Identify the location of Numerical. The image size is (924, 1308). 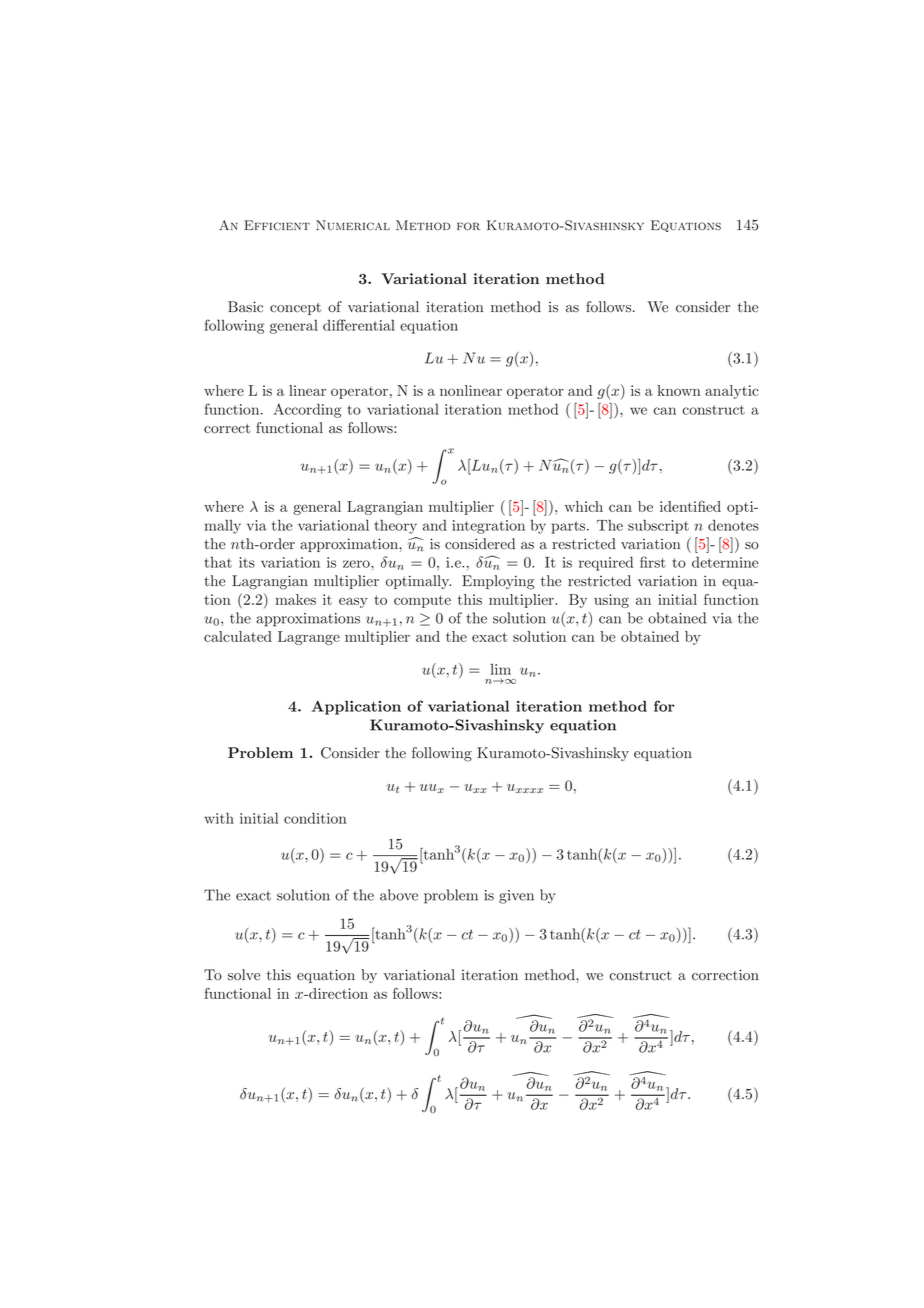
(353, 225).
